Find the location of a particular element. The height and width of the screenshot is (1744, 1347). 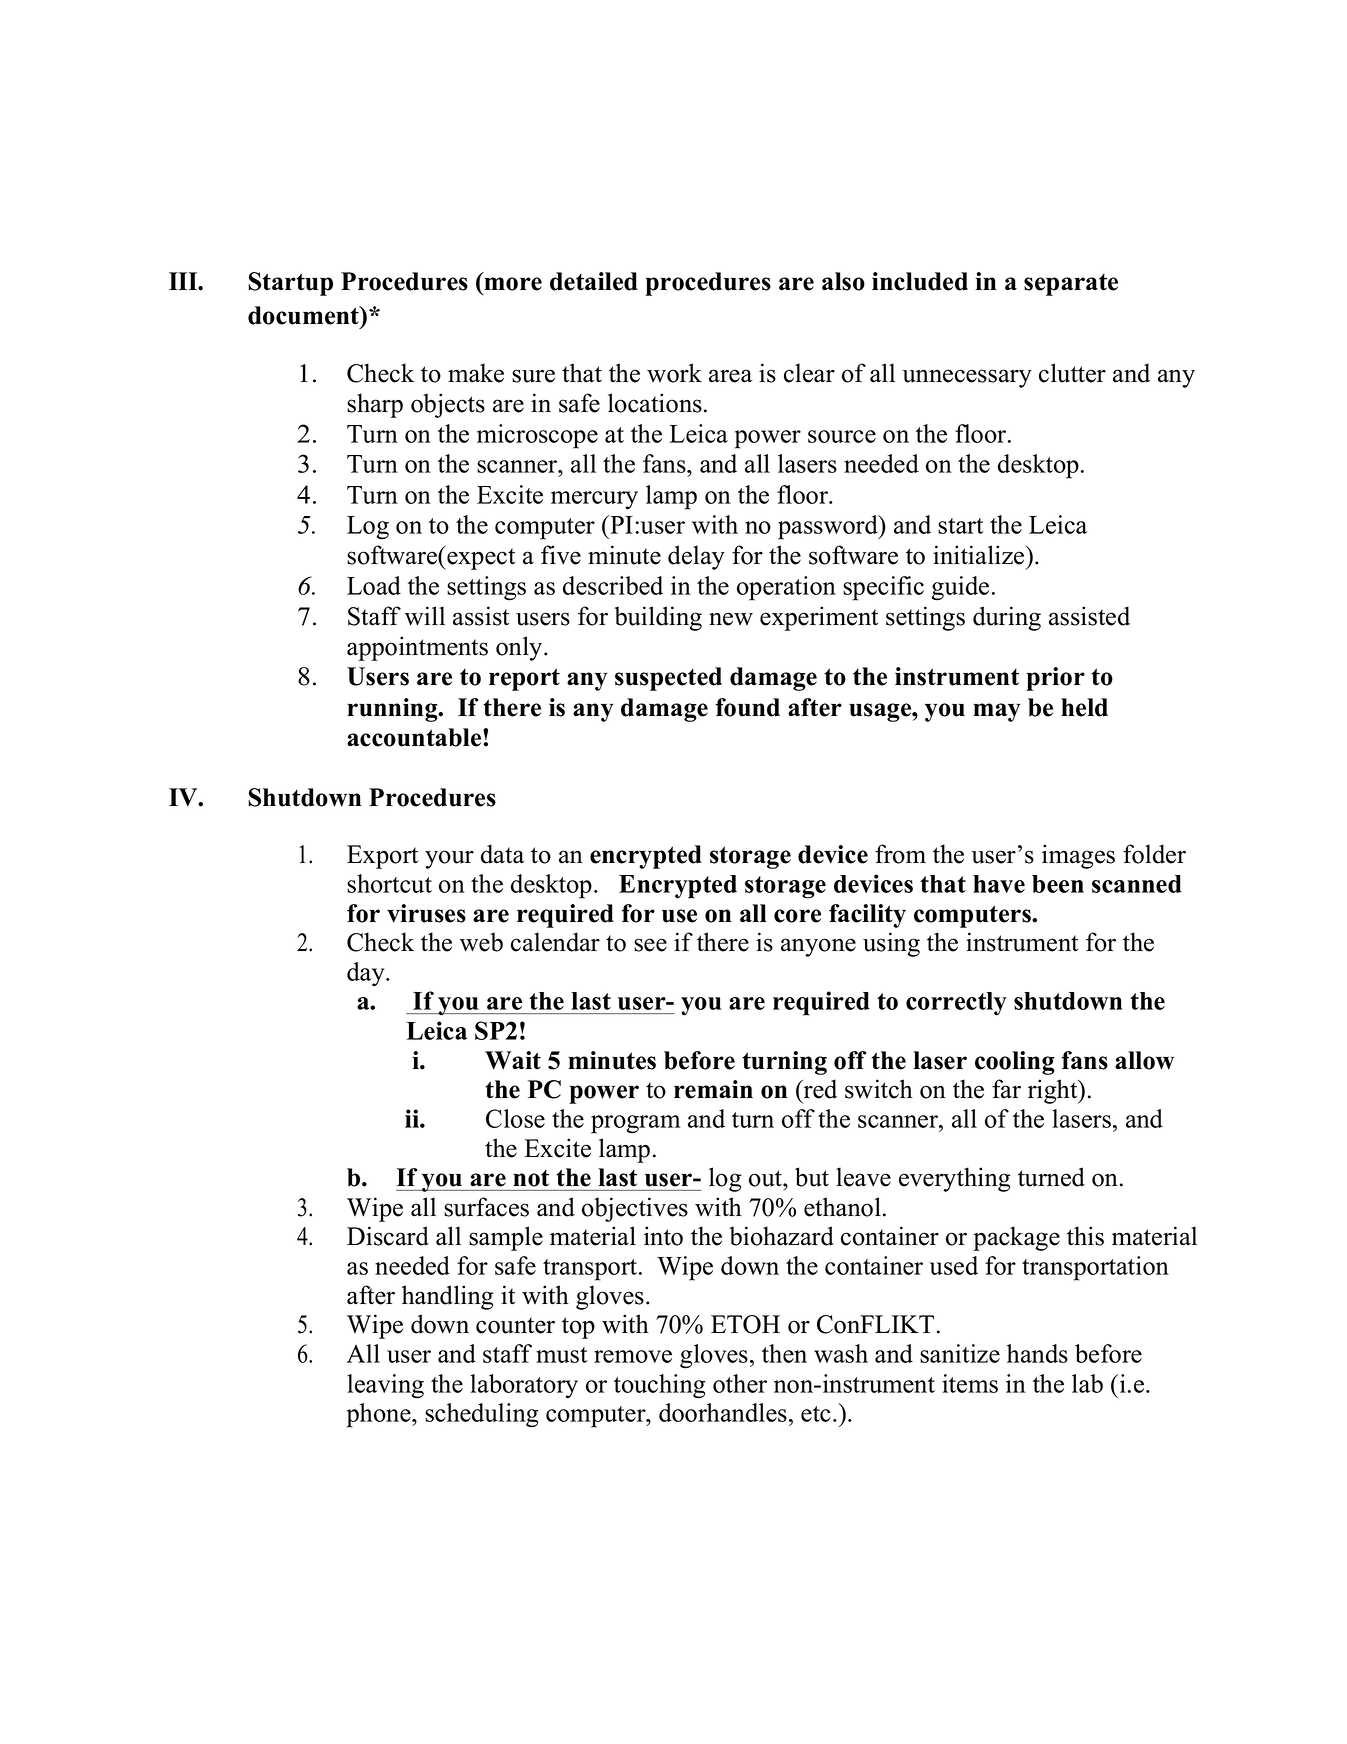

hands is located at coordinates (1037, 1353).
